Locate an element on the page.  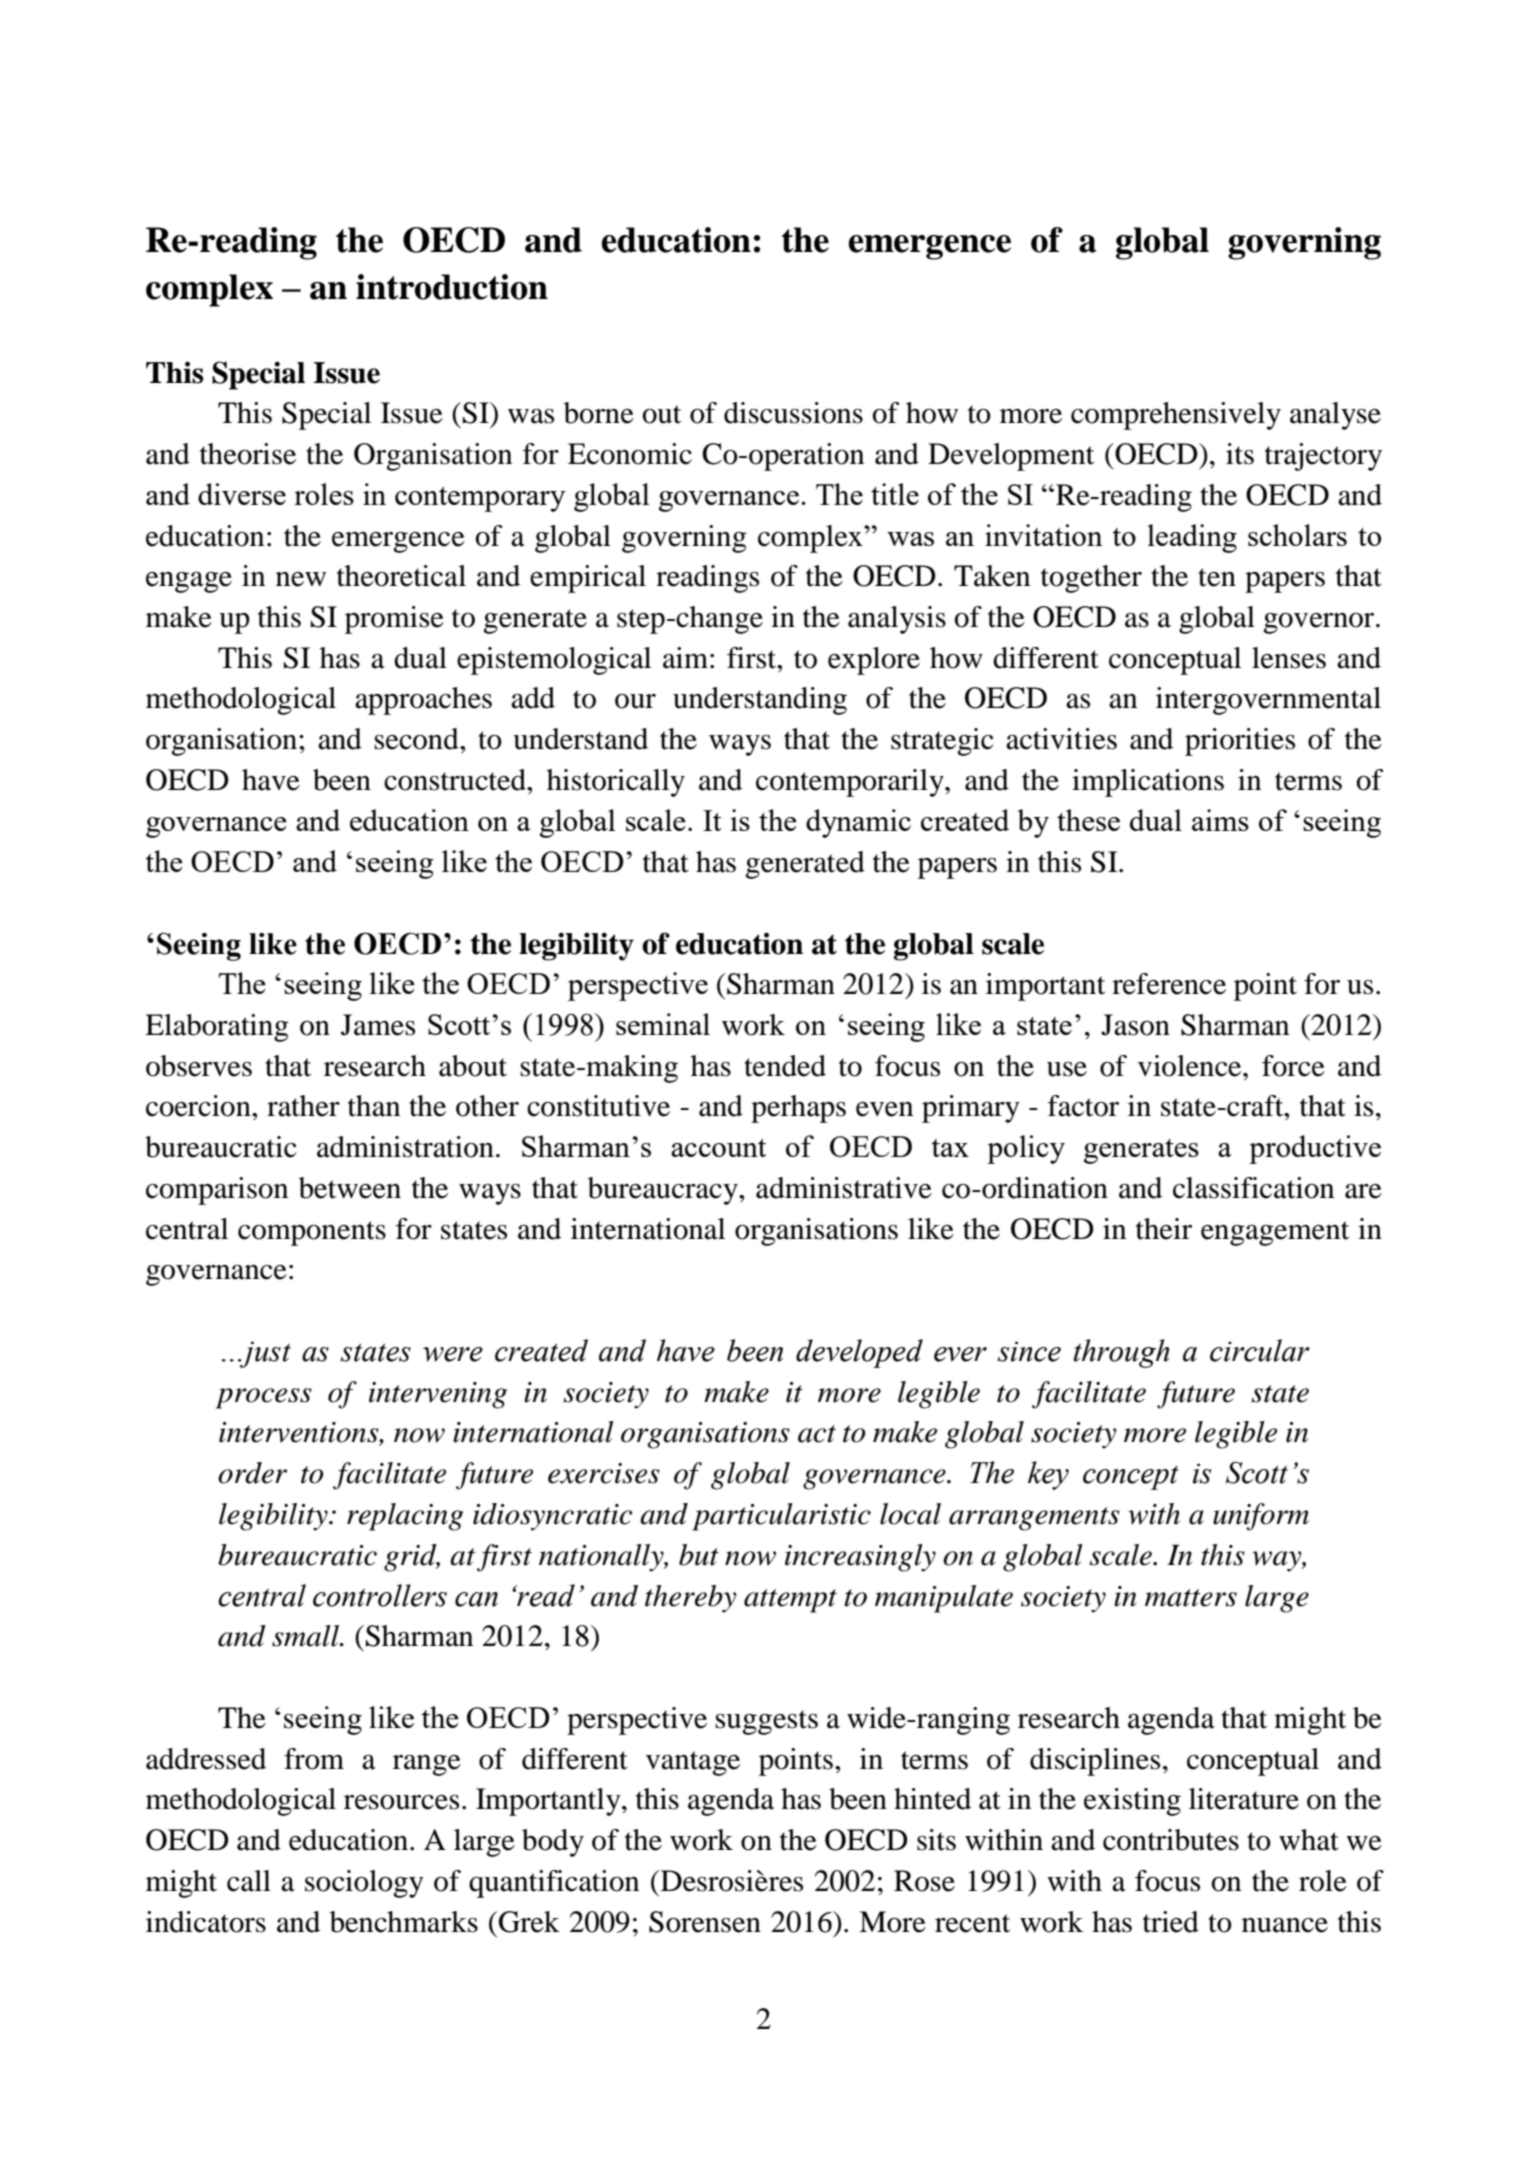
introduction is located at coordinates (452, 287).
